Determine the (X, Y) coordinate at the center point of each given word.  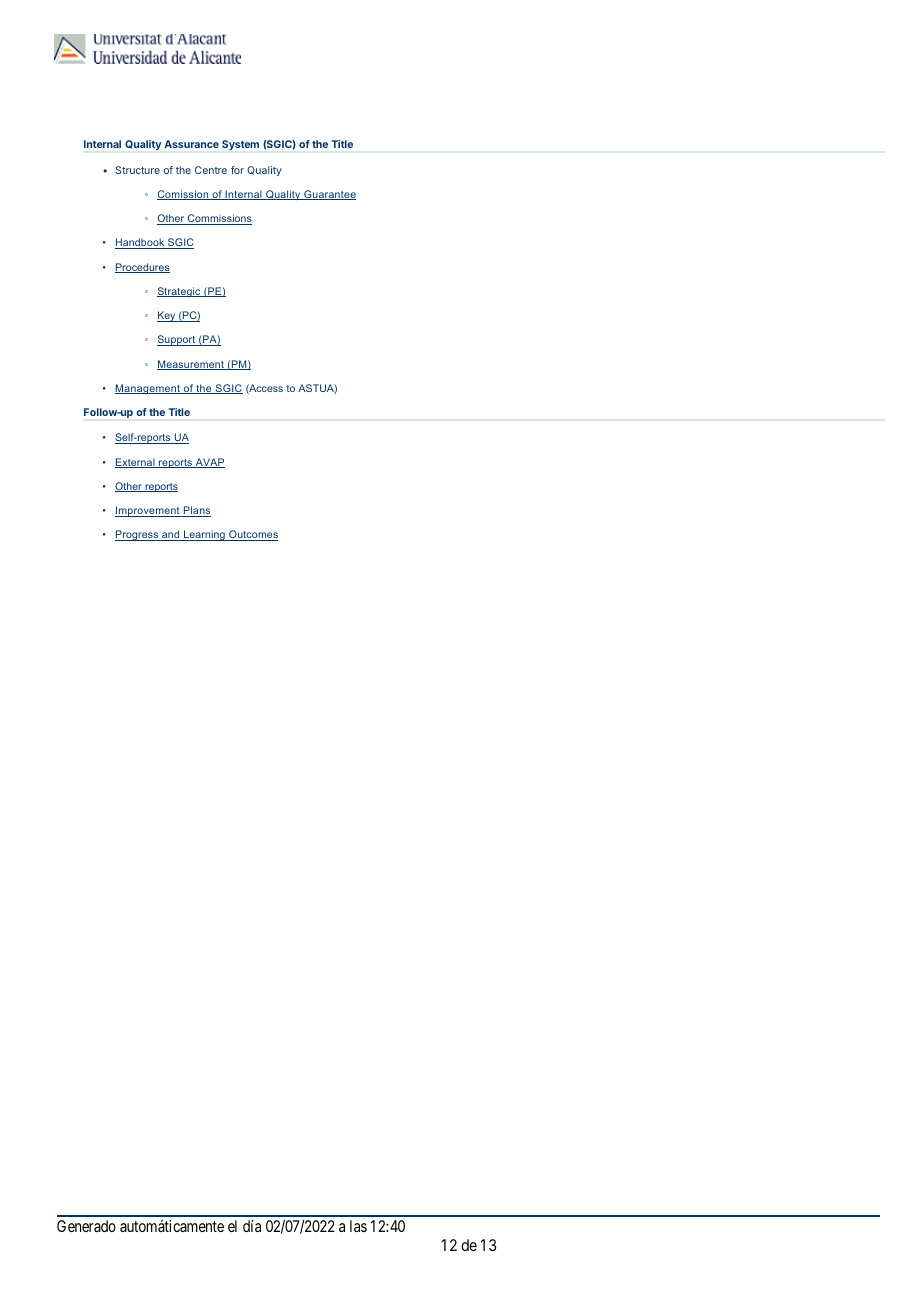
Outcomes (252, 535)
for (237, 170)
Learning (204, 535)
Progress (138, 535)
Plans (196, 511)
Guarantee (329, 195)
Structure (137, 170)
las (358, 1226)
